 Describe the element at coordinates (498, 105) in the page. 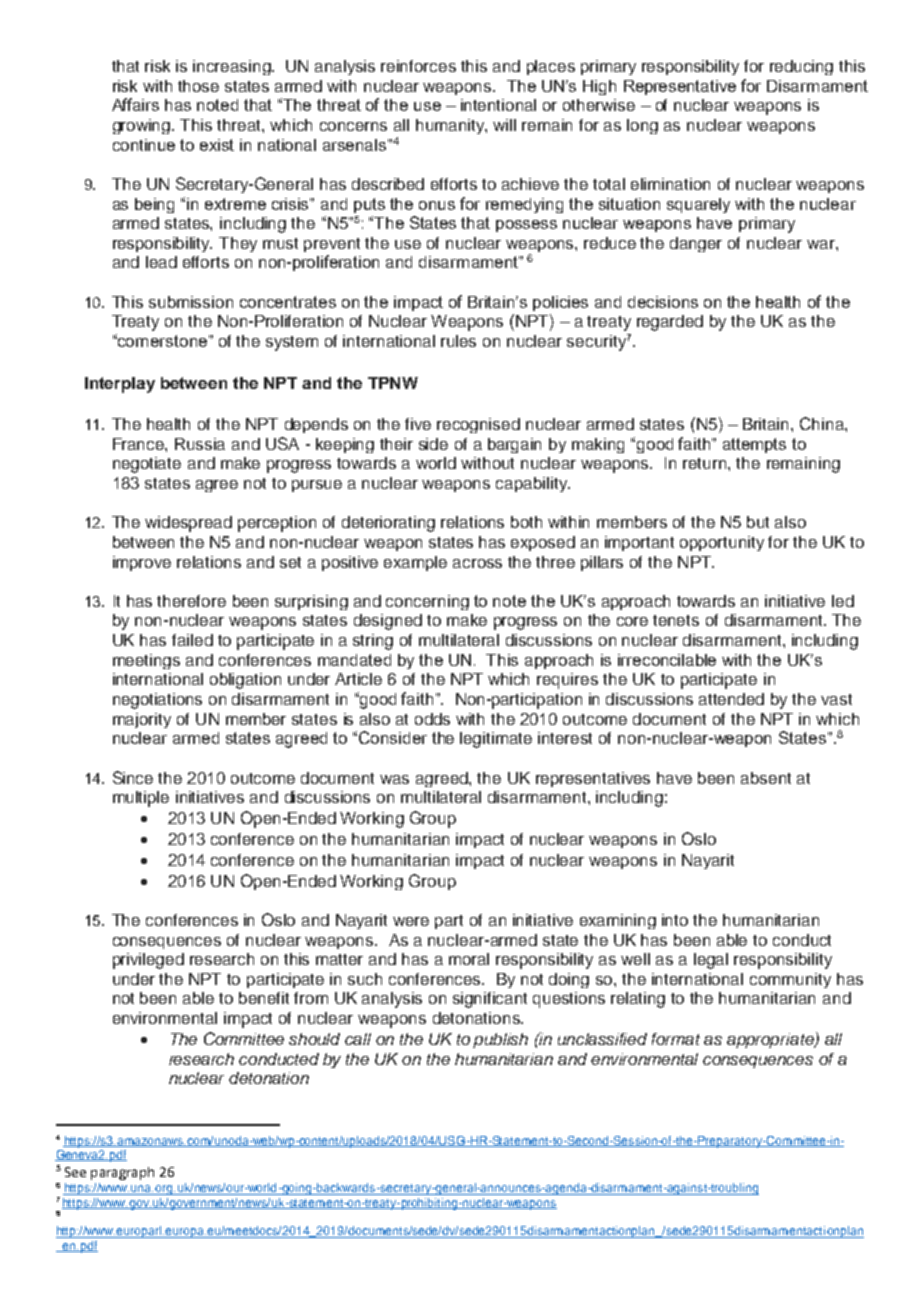

I see `intentional` at that location.
